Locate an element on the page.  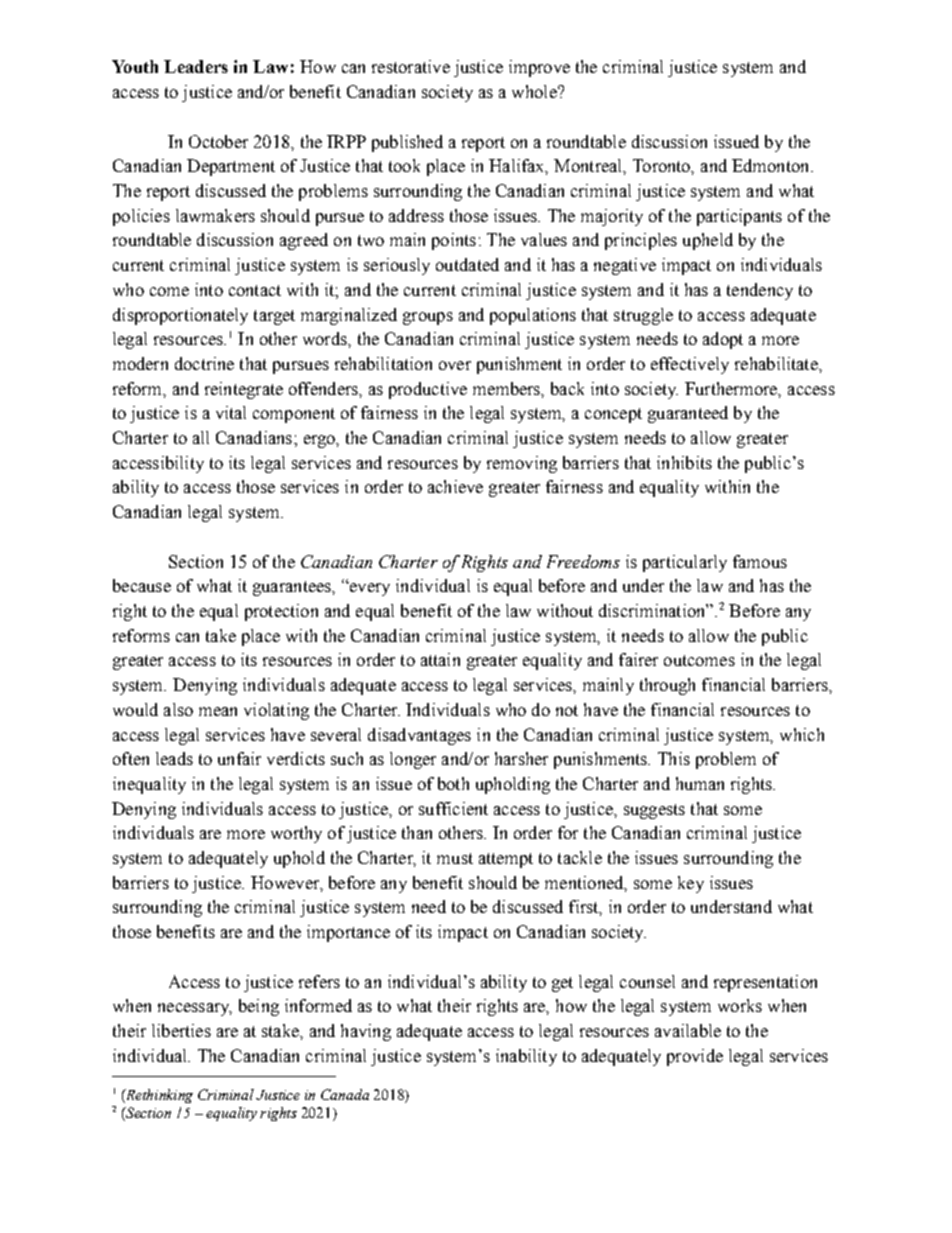
because is located at coordinates (142, 585).
